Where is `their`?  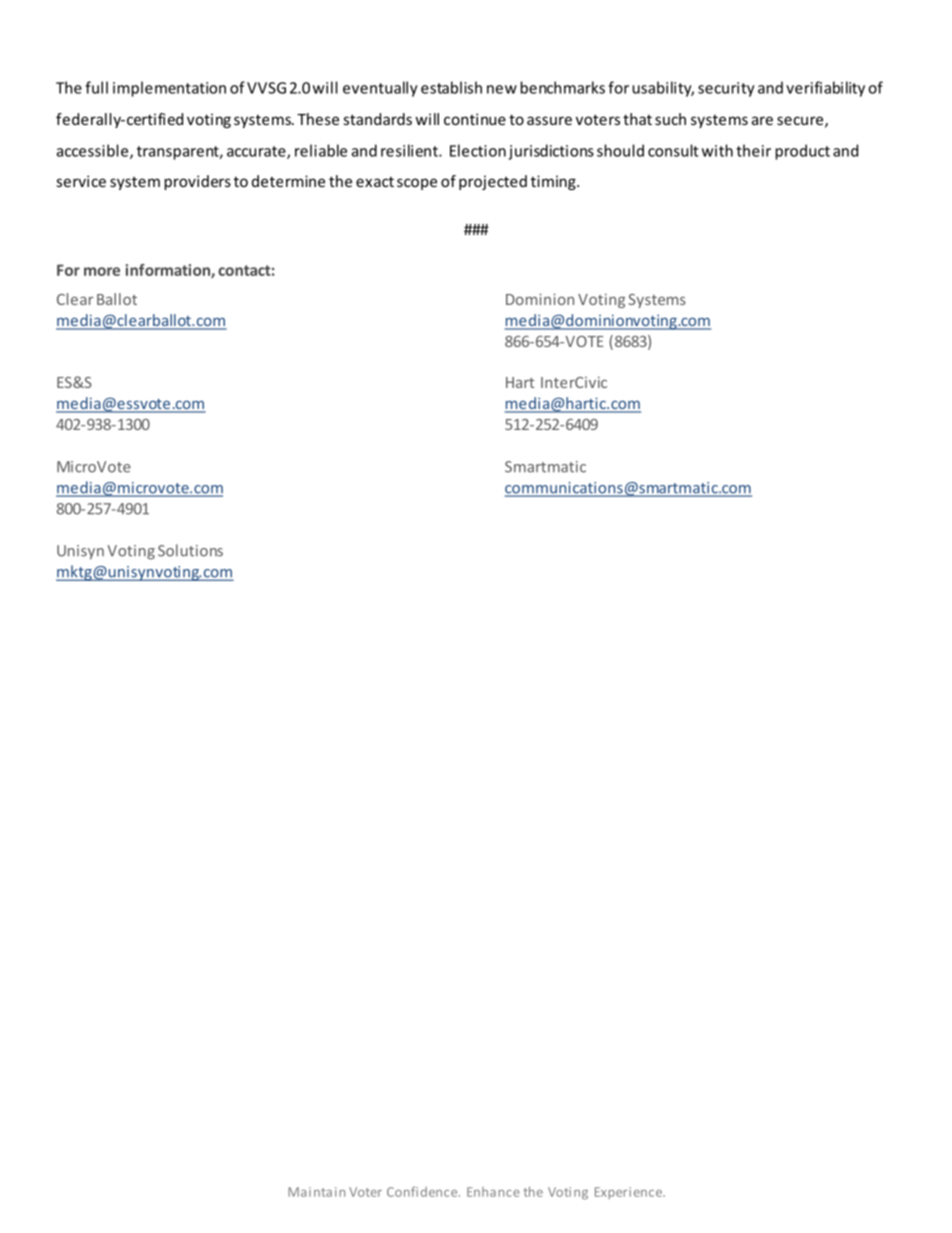 their is located at coordinates (753, 150).
